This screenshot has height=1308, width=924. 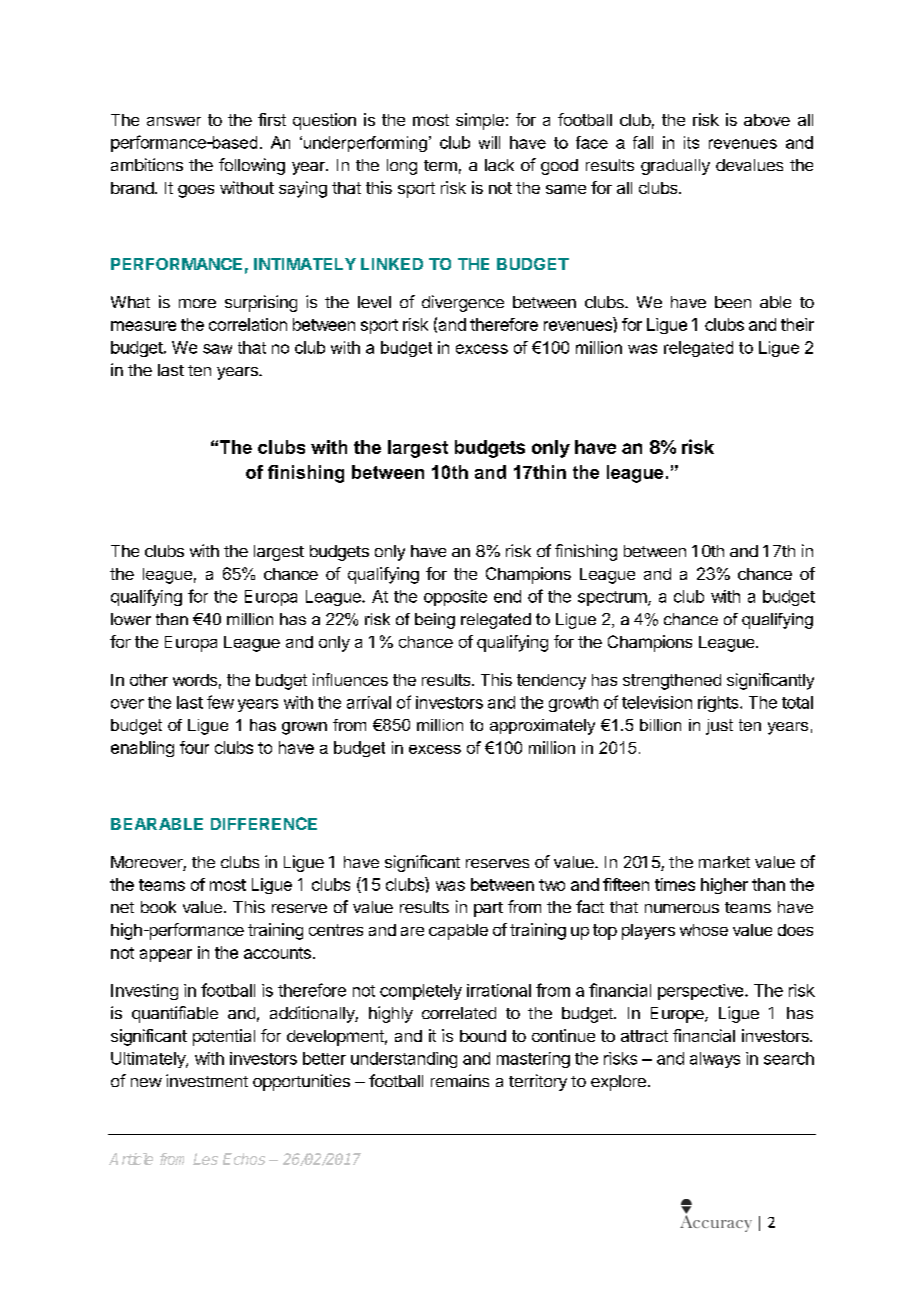 What do you see at coordinates (217, 349) in the screenshot?
I see `saw` at bounding box center [217, 349].
